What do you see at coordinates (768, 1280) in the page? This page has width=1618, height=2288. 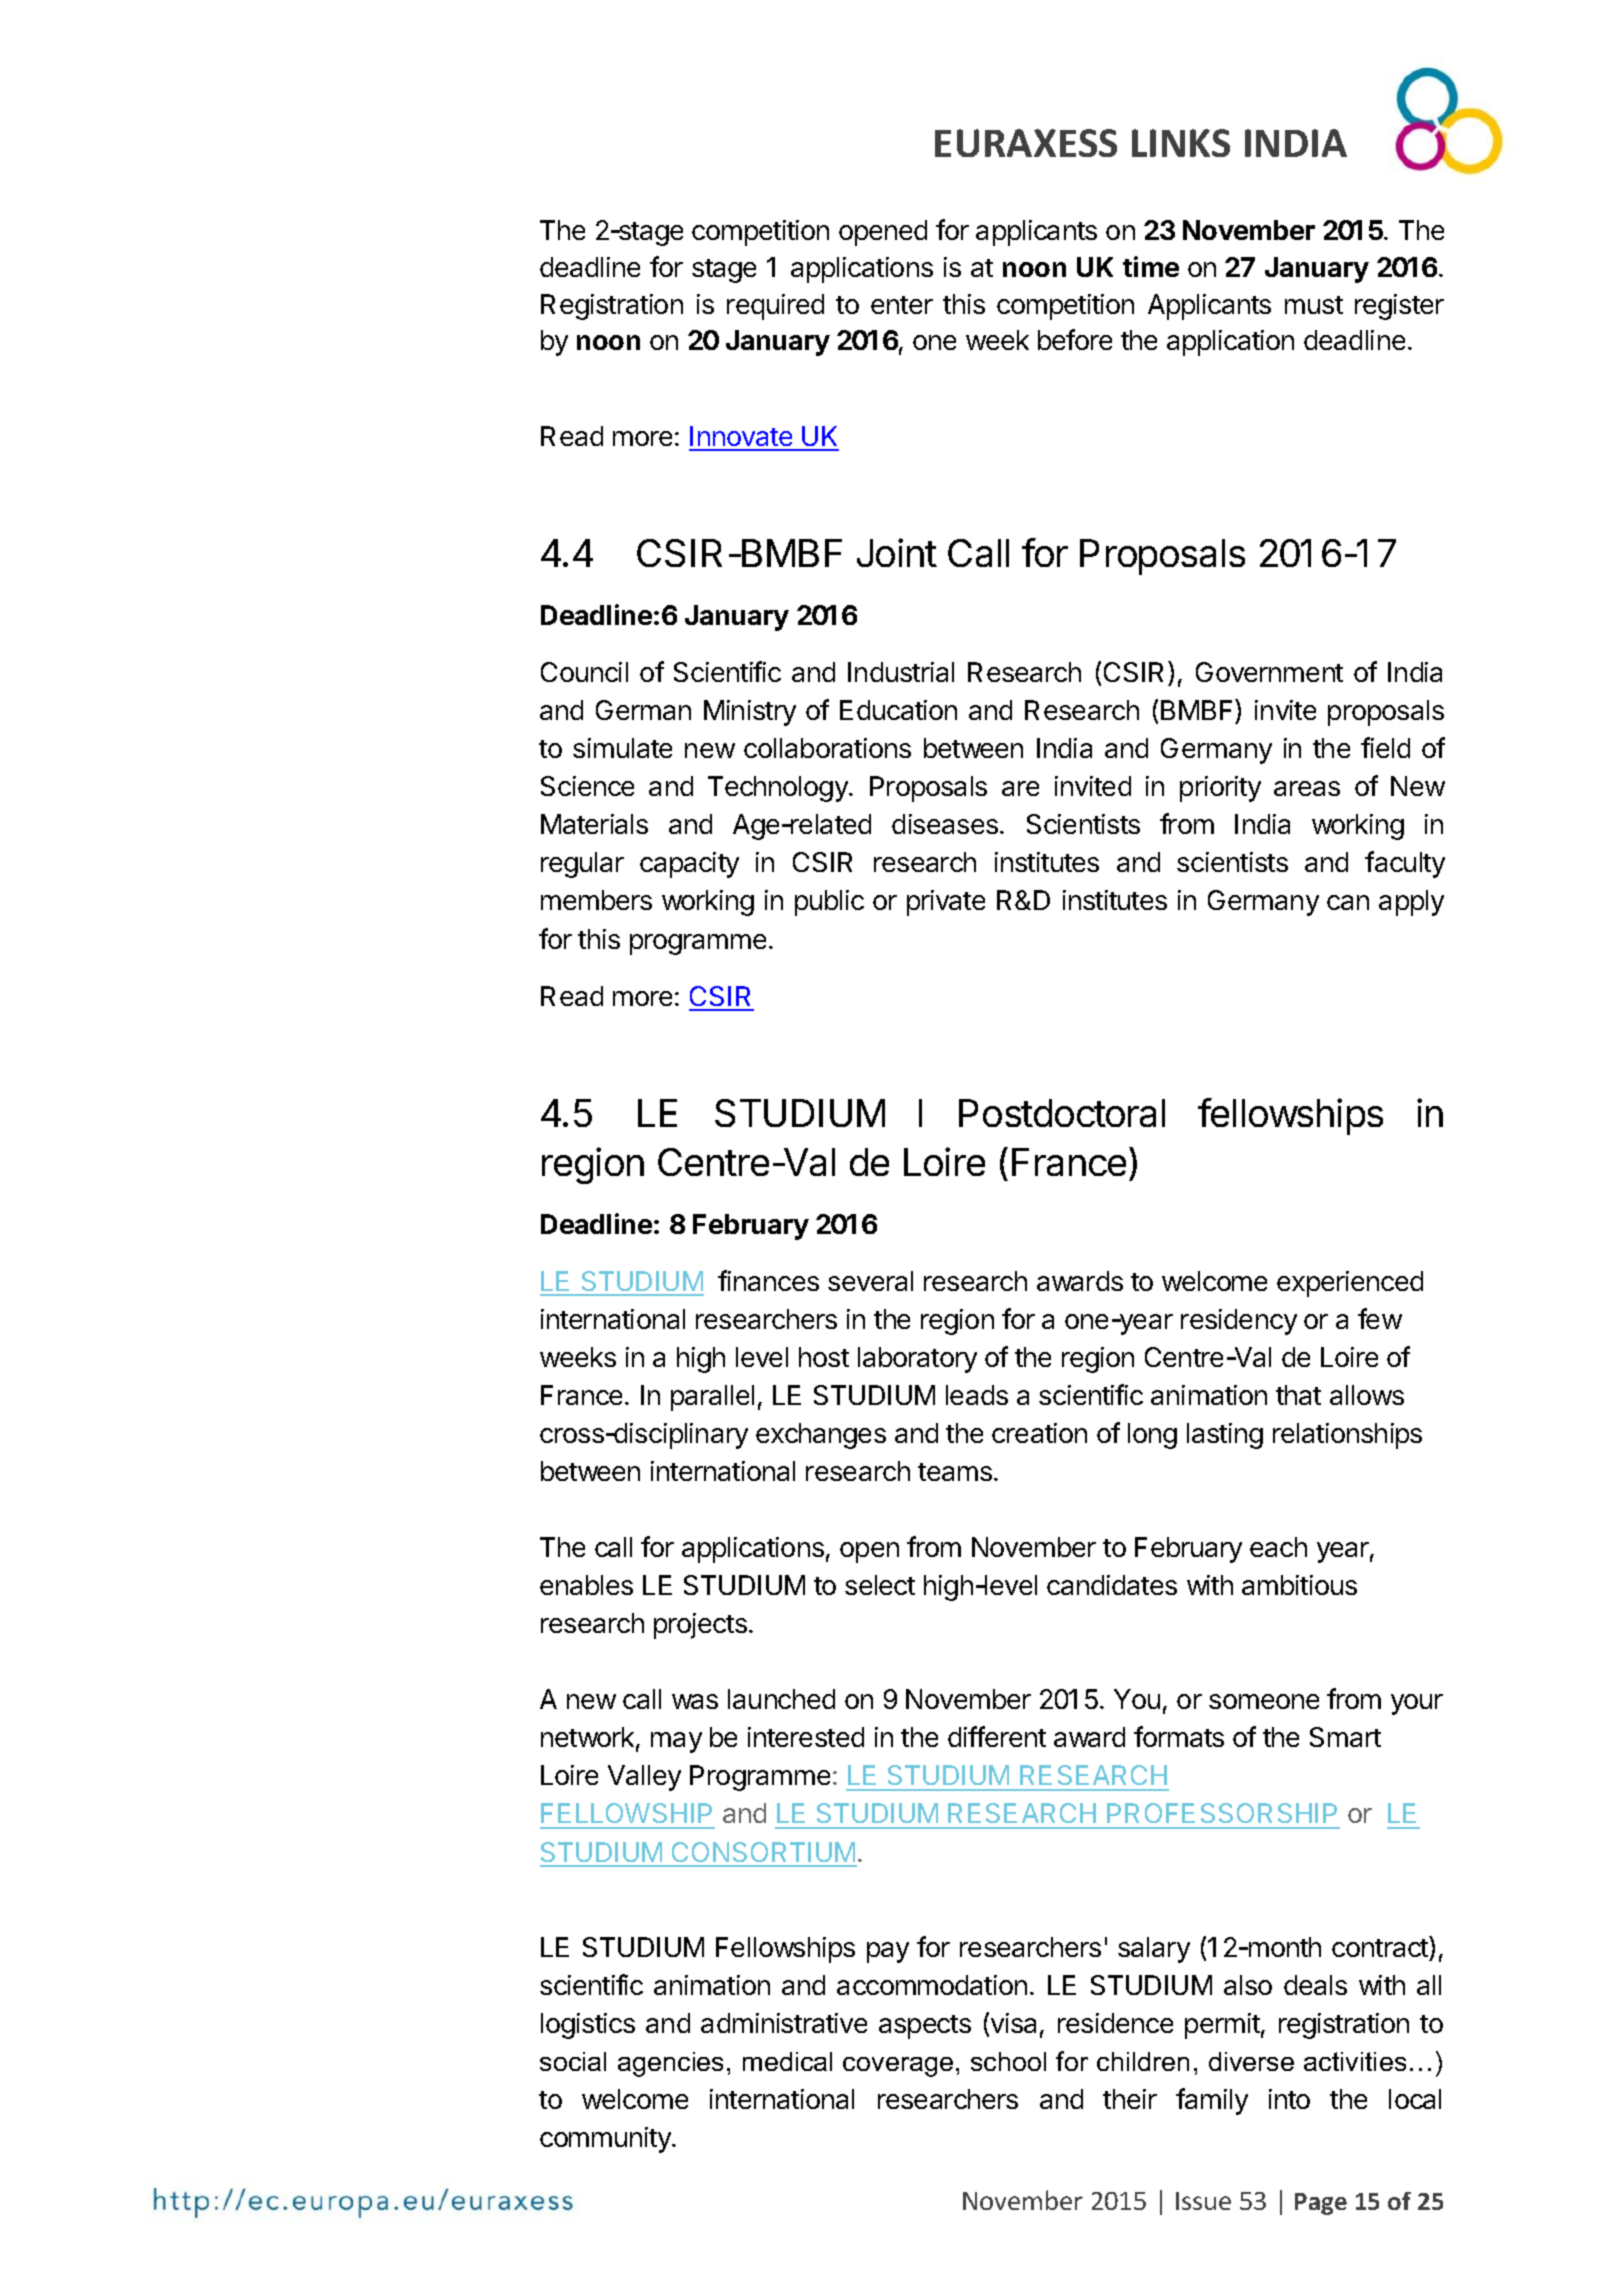 I see `finances` at bounding box center [768, 1280].
